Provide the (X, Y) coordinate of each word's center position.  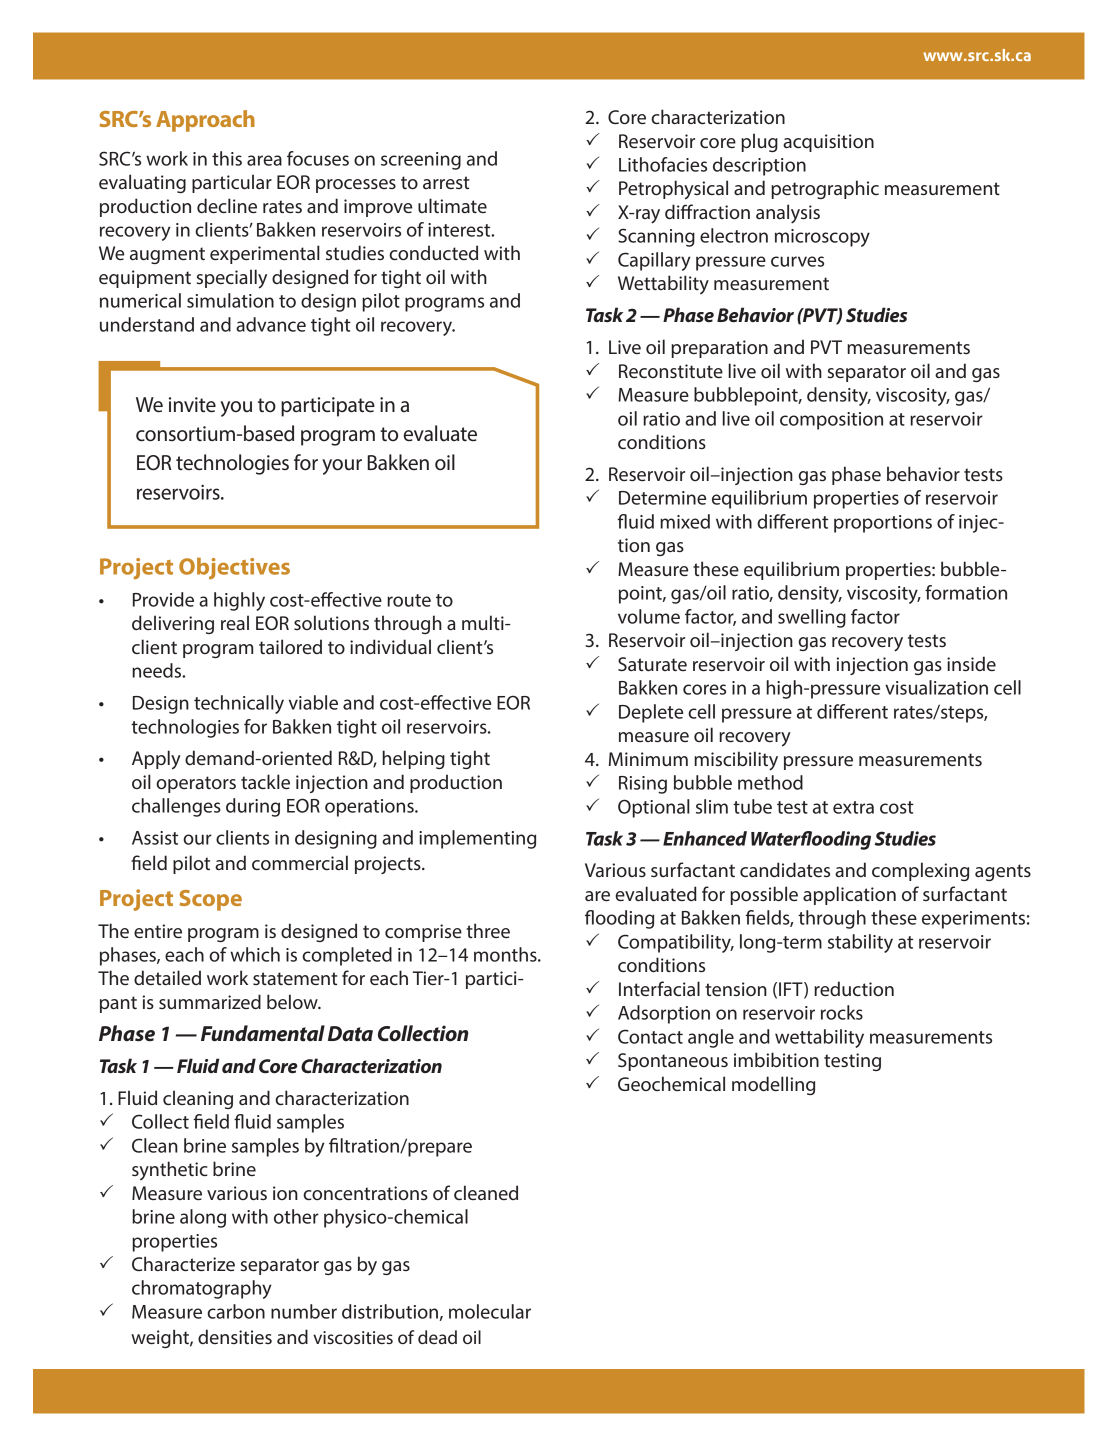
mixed (685, 521)
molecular (490, 1311)
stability (860, 943)
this (227, 158)
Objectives (234, 568)
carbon (236, 1311)
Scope (211, 900)
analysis (788, 214)
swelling (812, 618)
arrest (446, 182)
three (488, 930)
